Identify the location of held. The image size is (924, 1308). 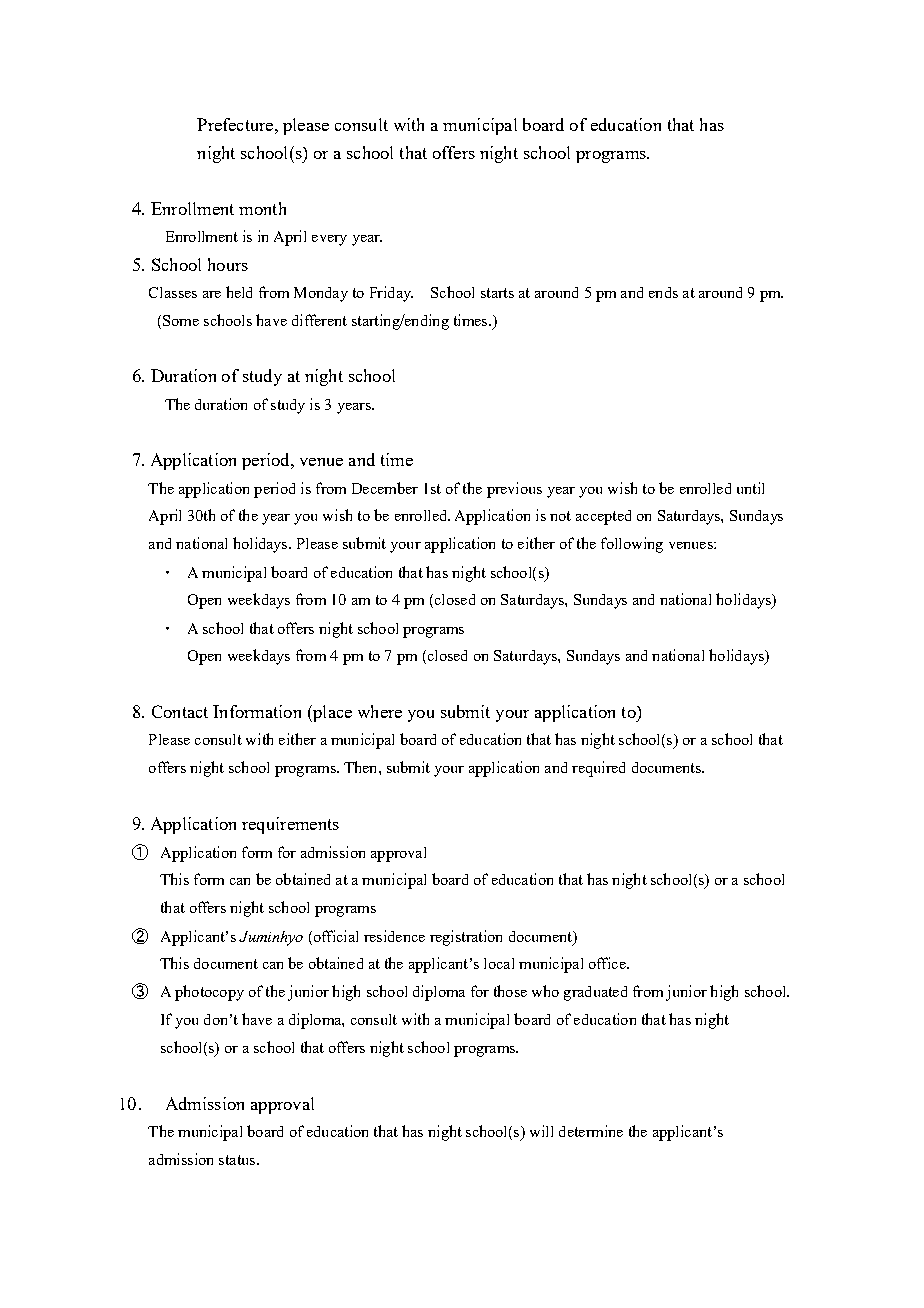
(239, 292).
